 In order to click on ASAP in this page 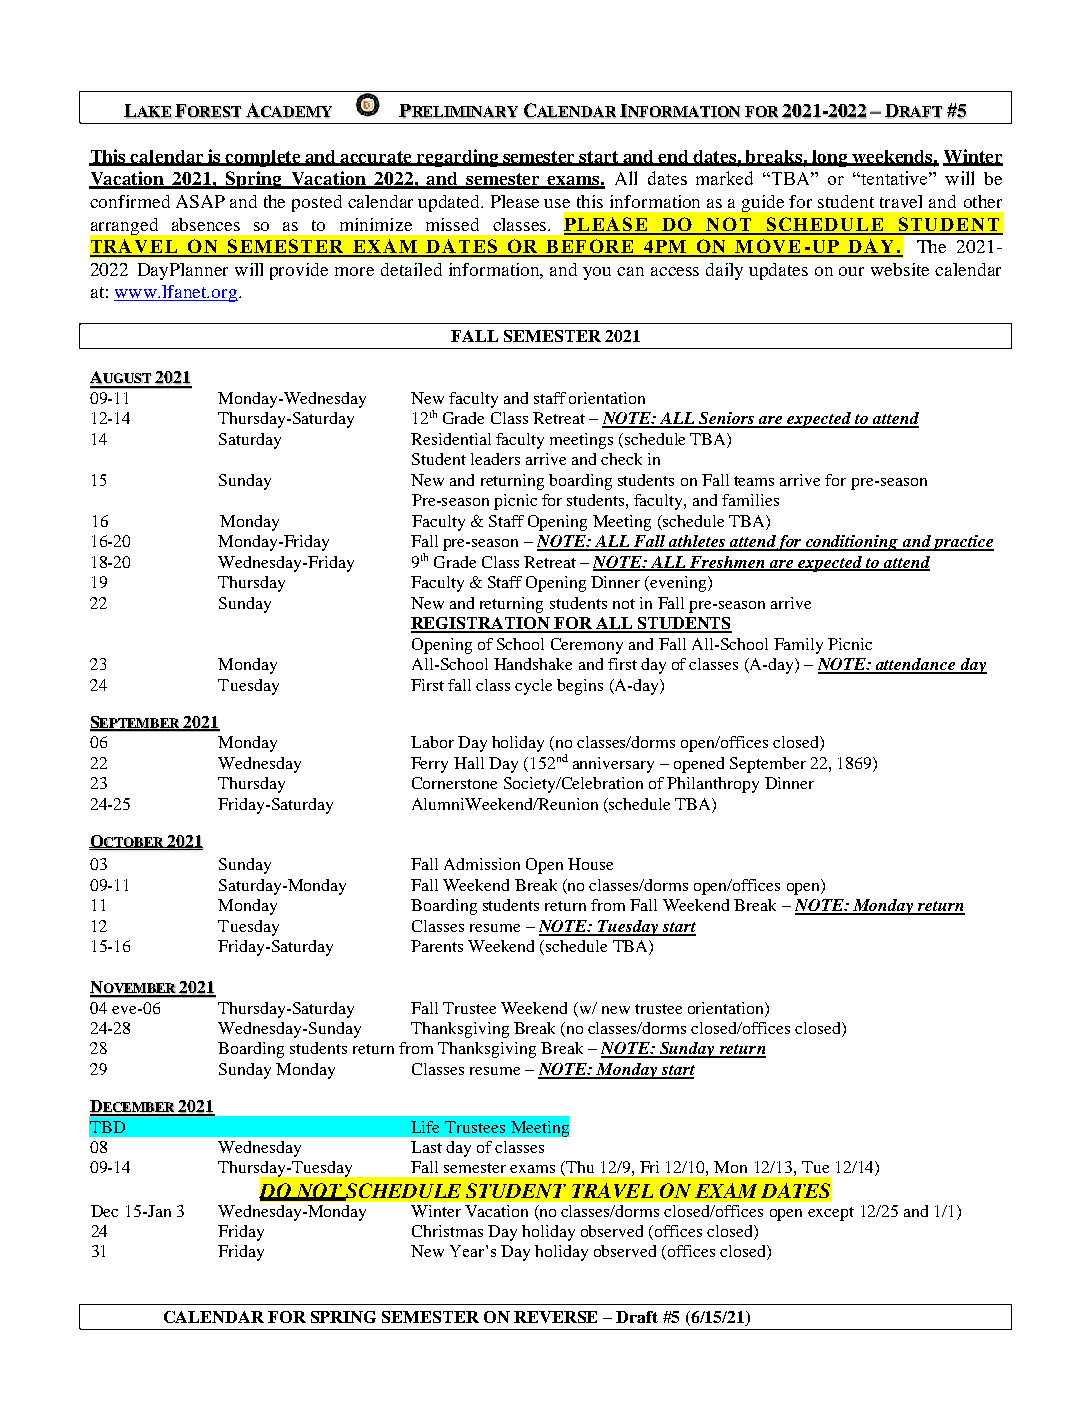, I will do `click(200, 201)`.
